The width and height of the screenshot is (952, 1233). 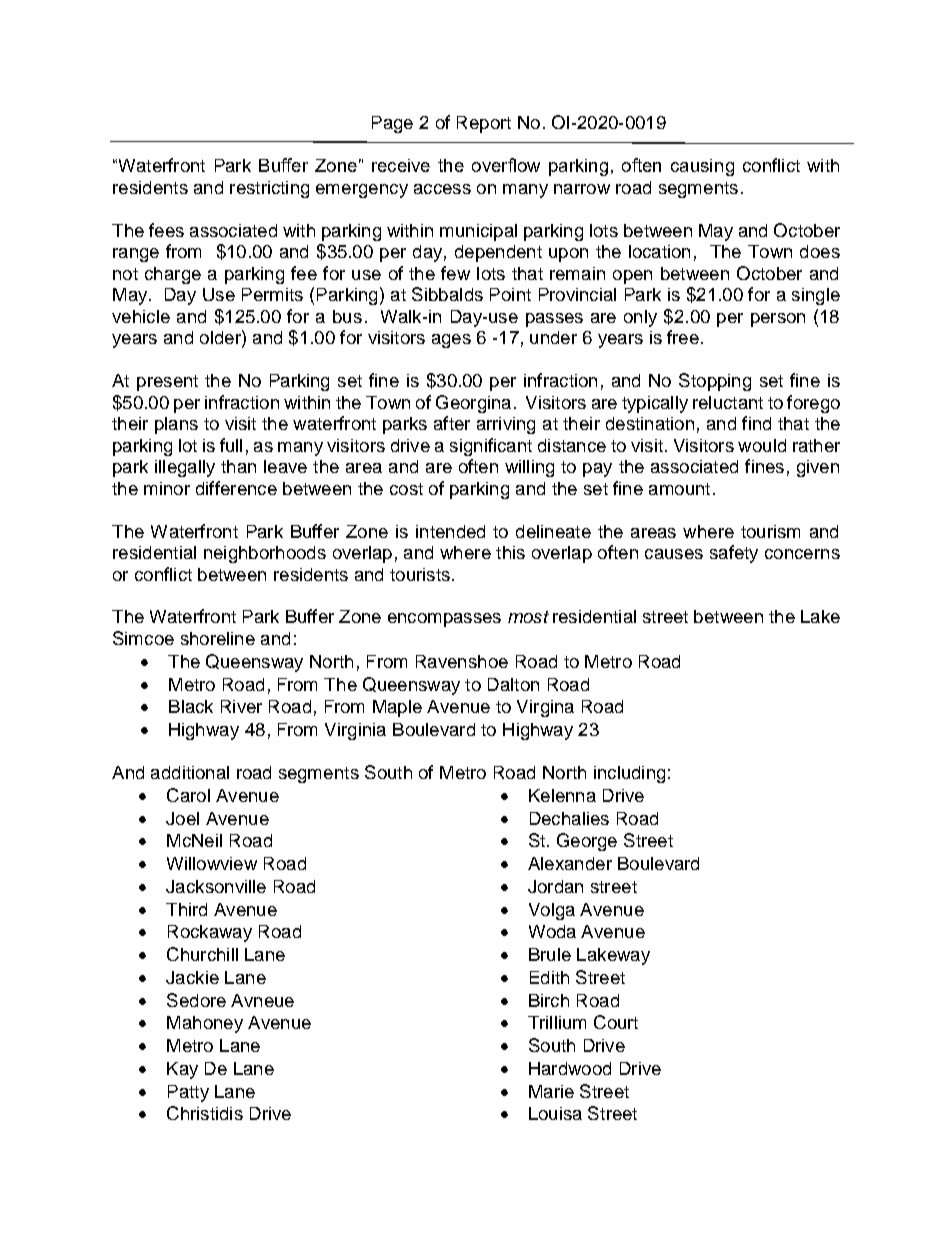 I want to click on Maple, so click(x=397, y=708).
